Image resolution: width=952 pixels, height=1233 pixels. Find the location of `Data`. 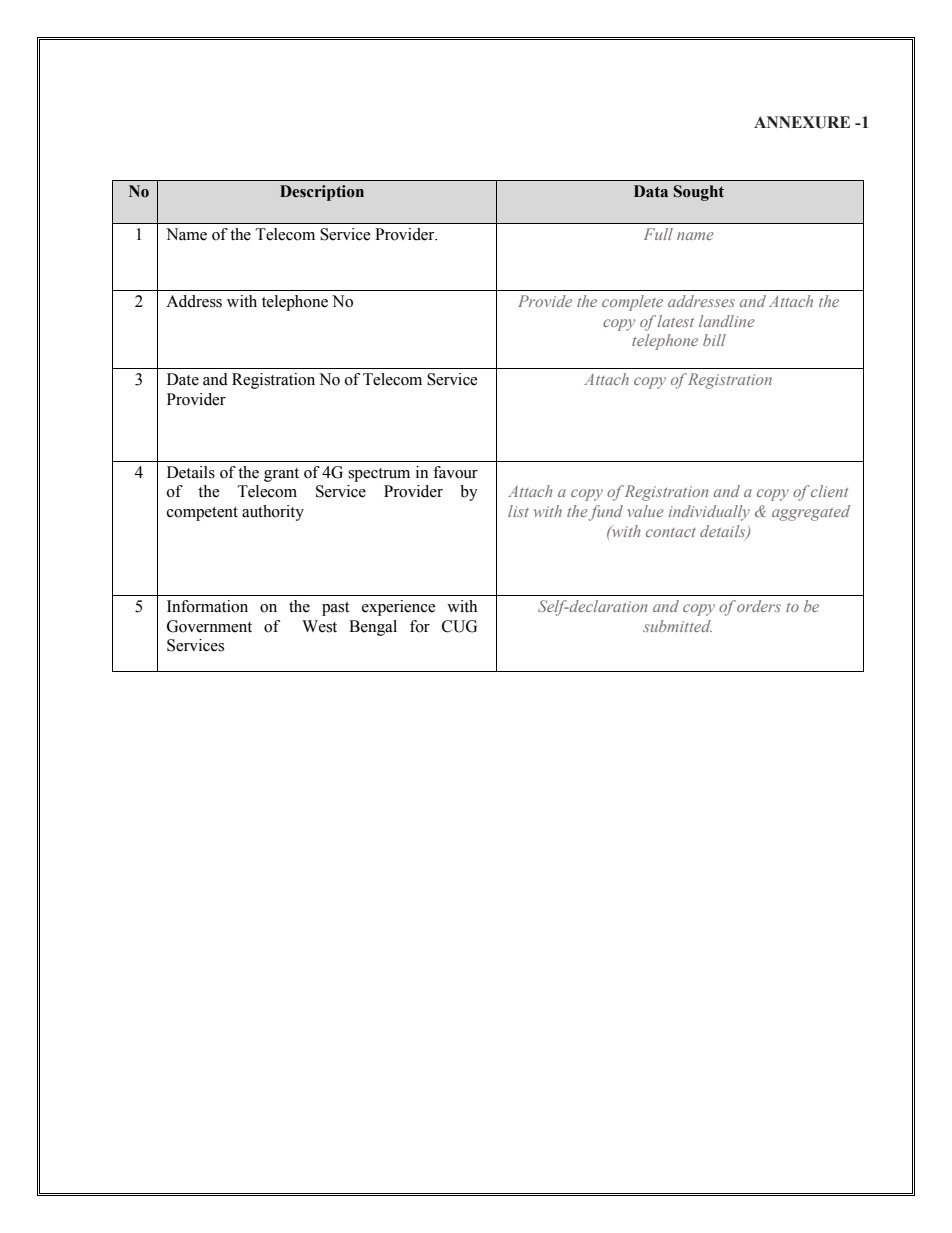

Data is located at coordinates (651, 191).
